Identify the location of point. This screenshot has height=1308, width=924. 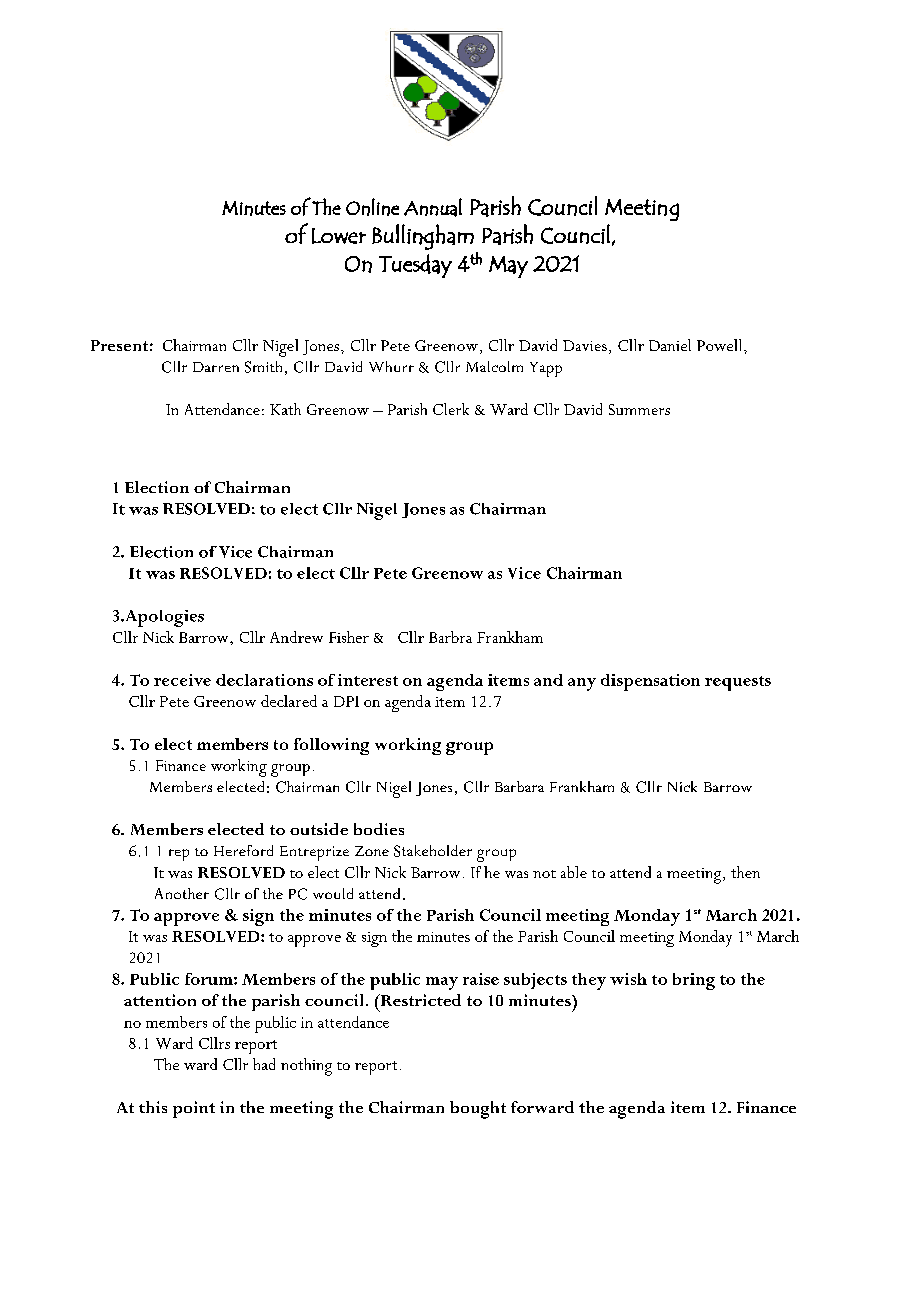
(194, 1109).
